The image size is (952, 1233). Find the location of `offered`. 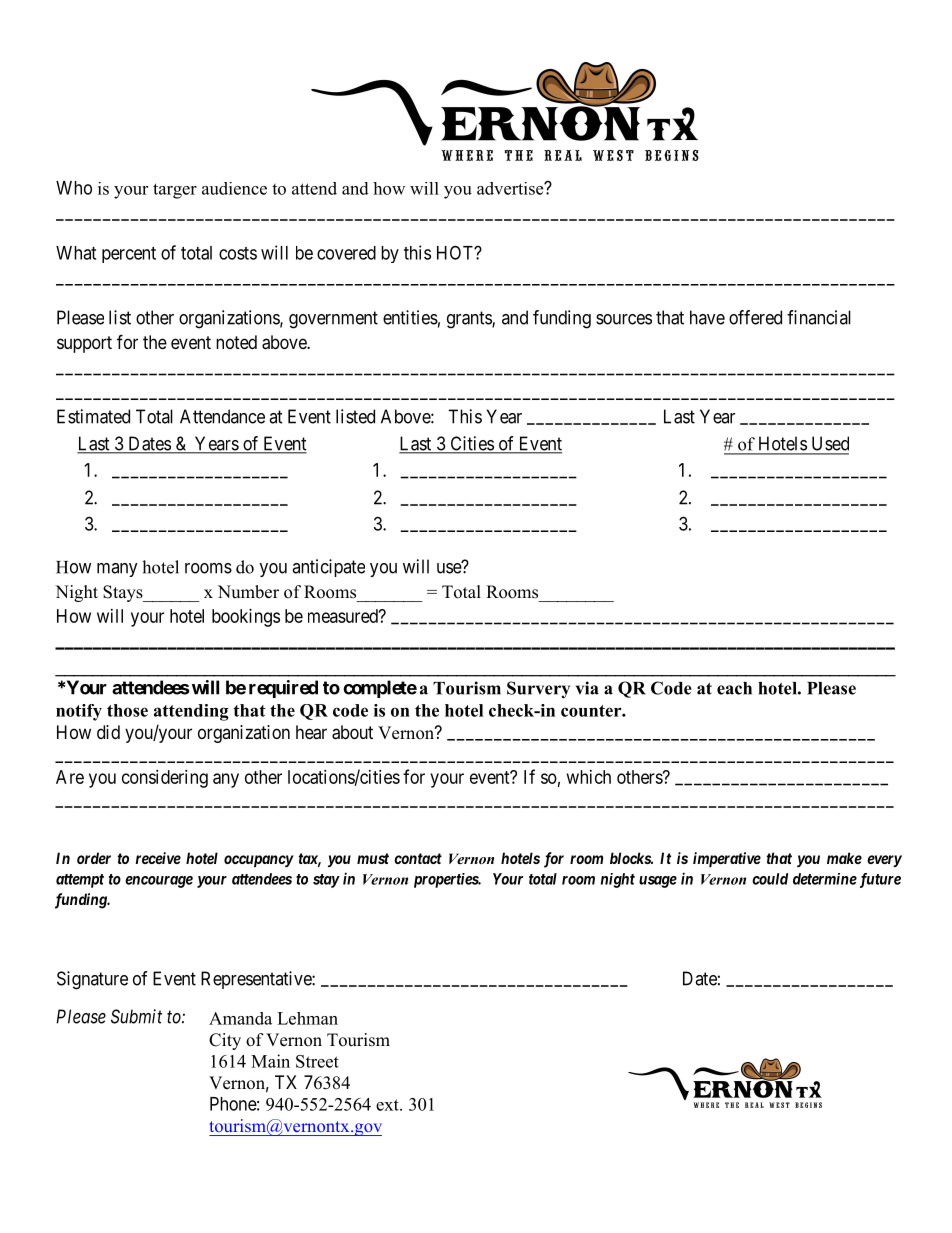

offered is located at coordinates (755, 317).
